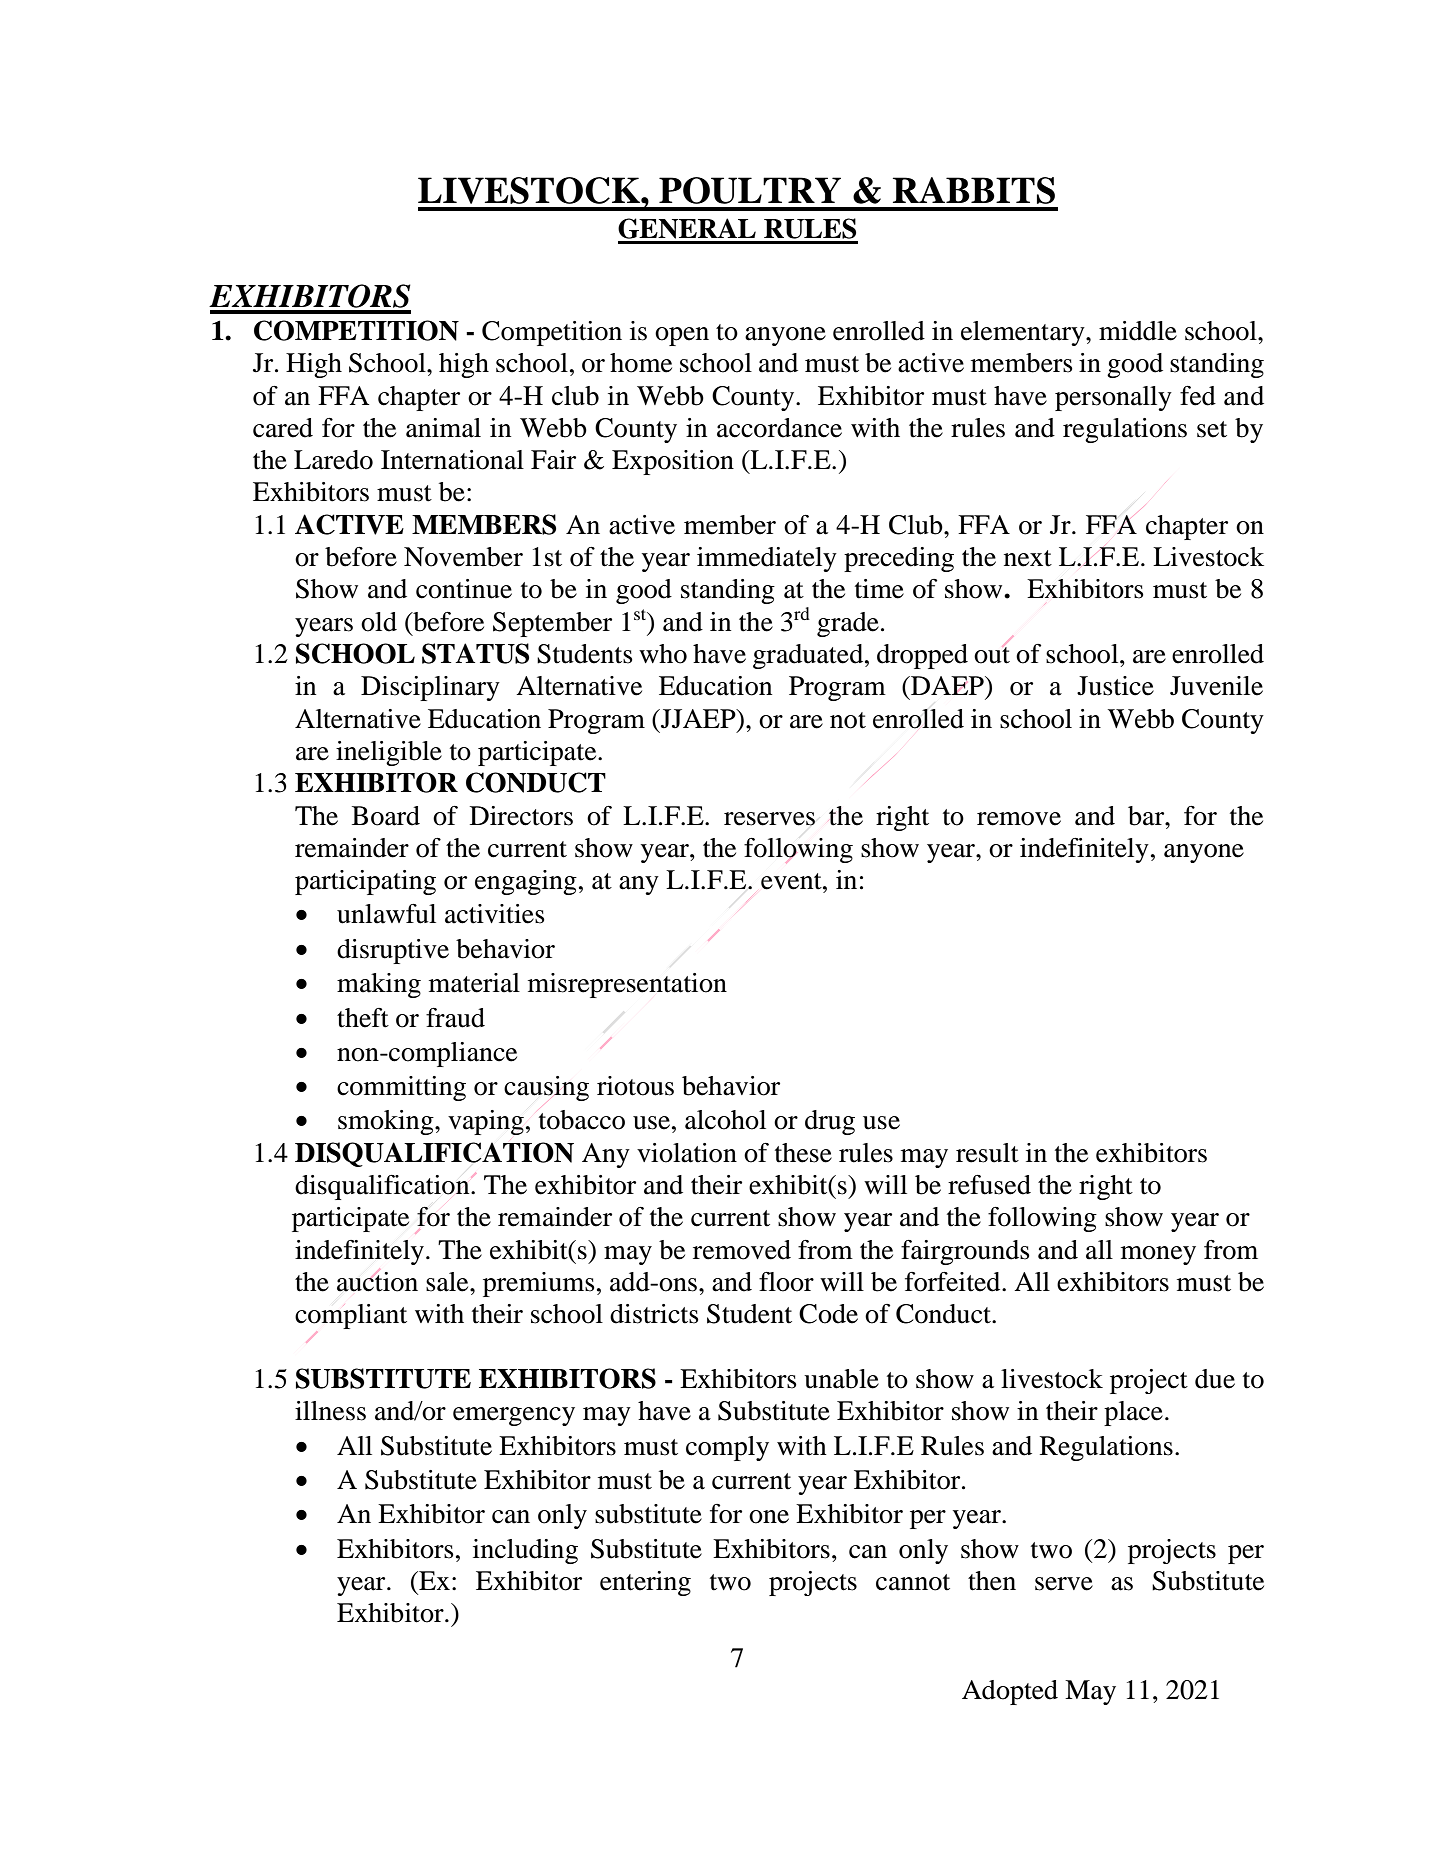 This screenshot has height=1854, width=1433. Describe the element at coordinates (809, 656) in the screenshot. I see `graduated` at that location.
